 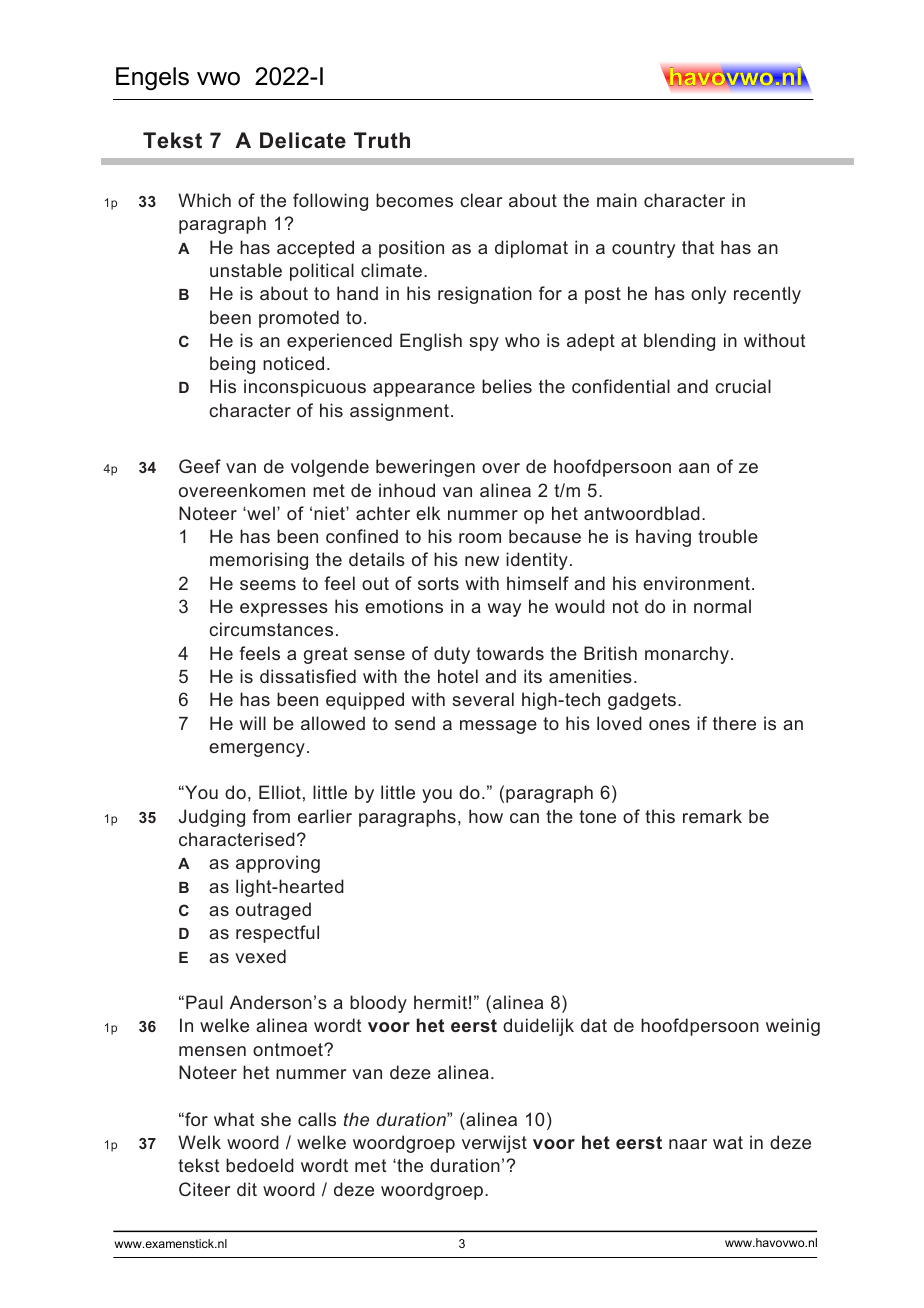 What do you see at coordinates (234, 1119) in the screenshot?
I see `what` at bounding box center [234, 1119].
